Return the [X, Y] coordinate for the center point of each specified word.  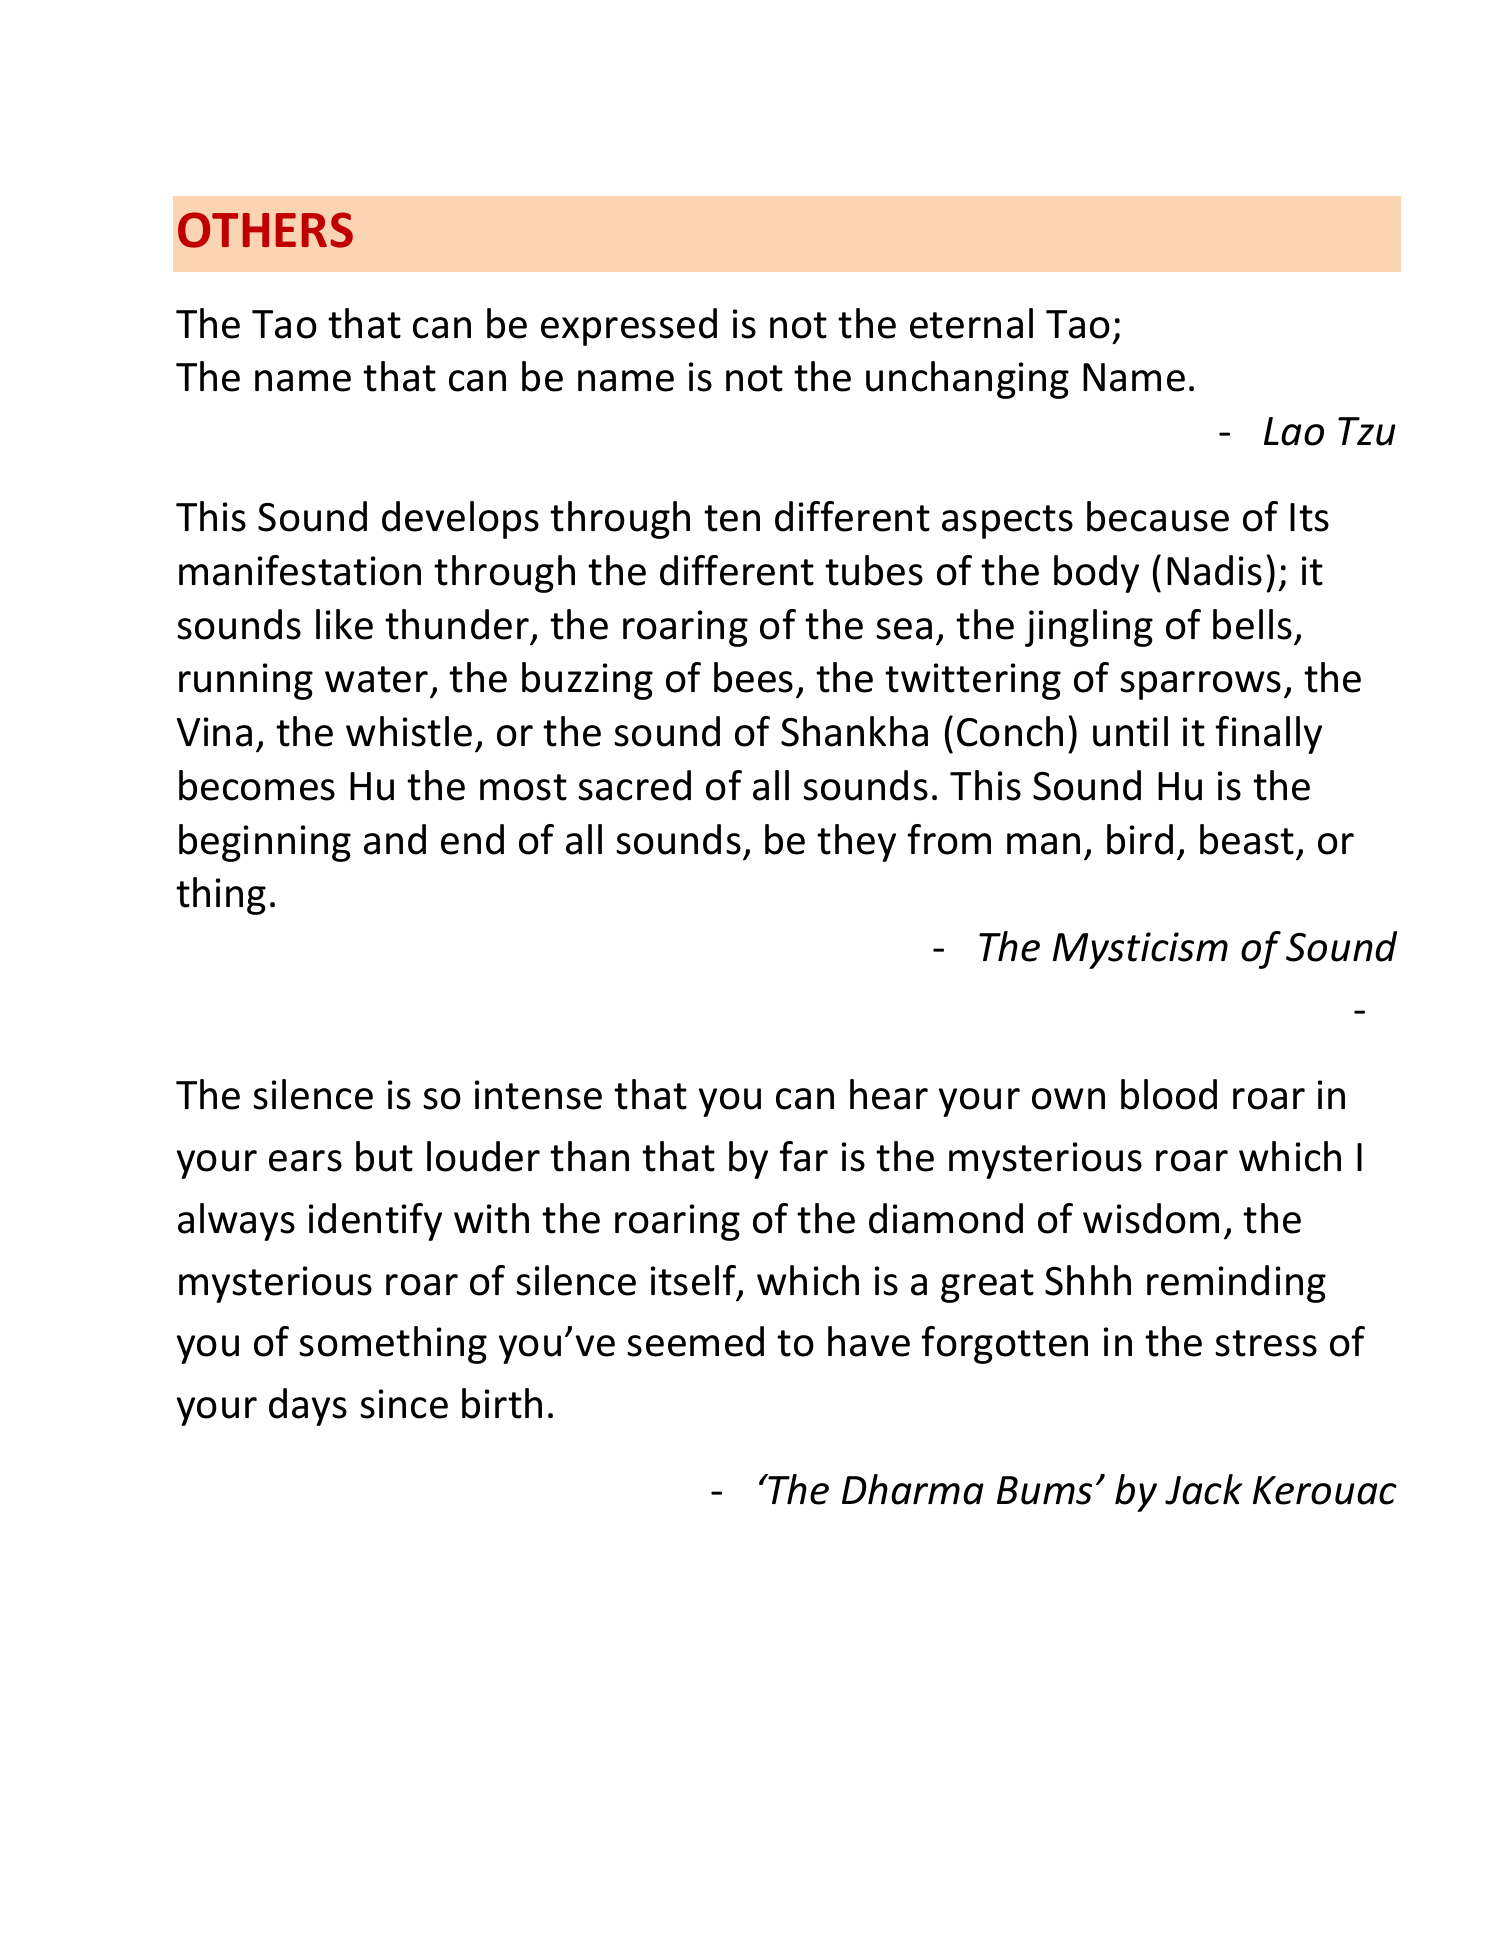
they [856, 843]
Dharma [913, 1489]
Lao [1294, 431]
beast [1247, 839]
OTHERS [265, 230]
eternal [971, 323]
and [395, 839]
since [404, 1404]
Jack [1203, 1489]
